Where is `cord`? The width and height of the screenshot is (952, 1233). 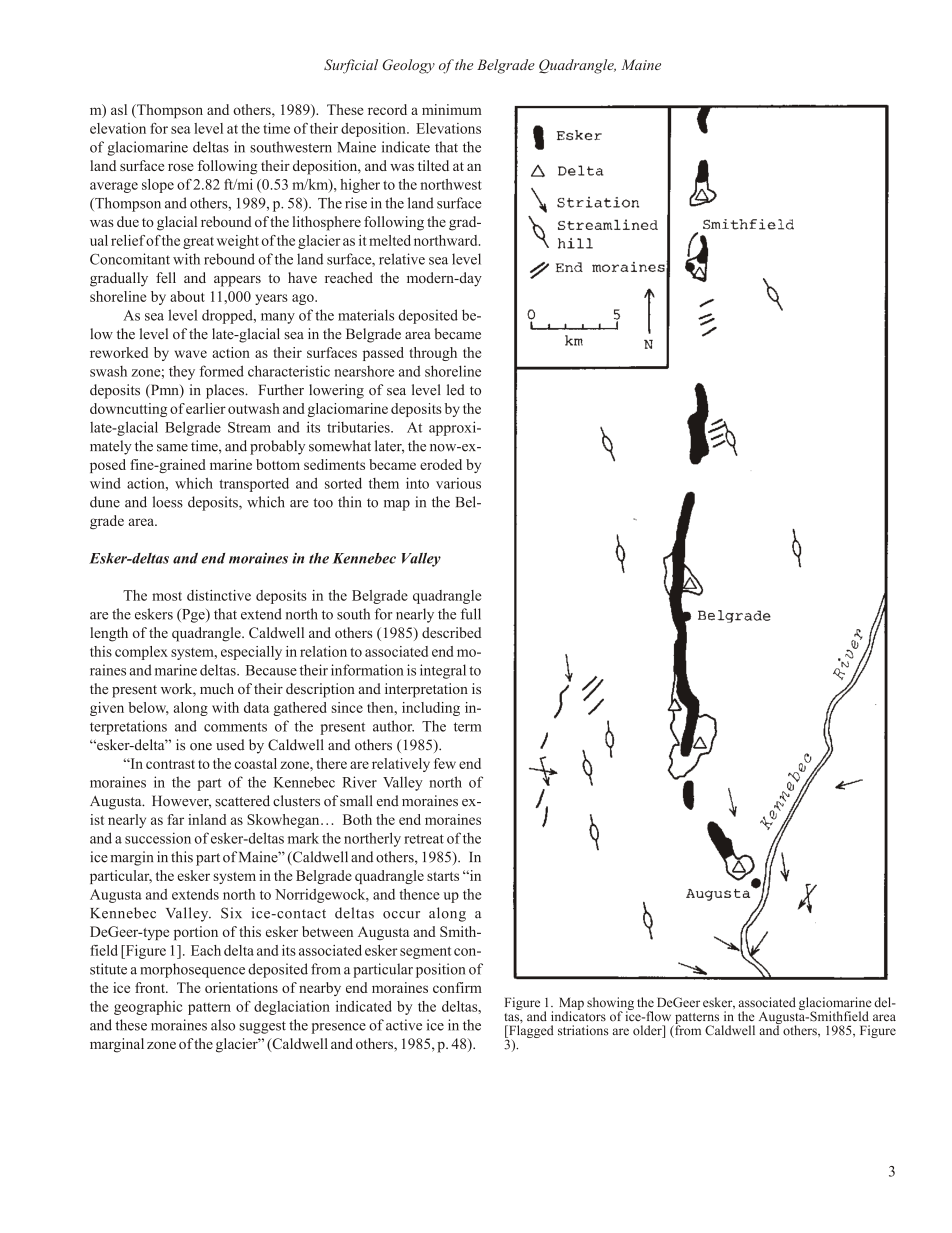
cord is located at coordinates (393, 109).
